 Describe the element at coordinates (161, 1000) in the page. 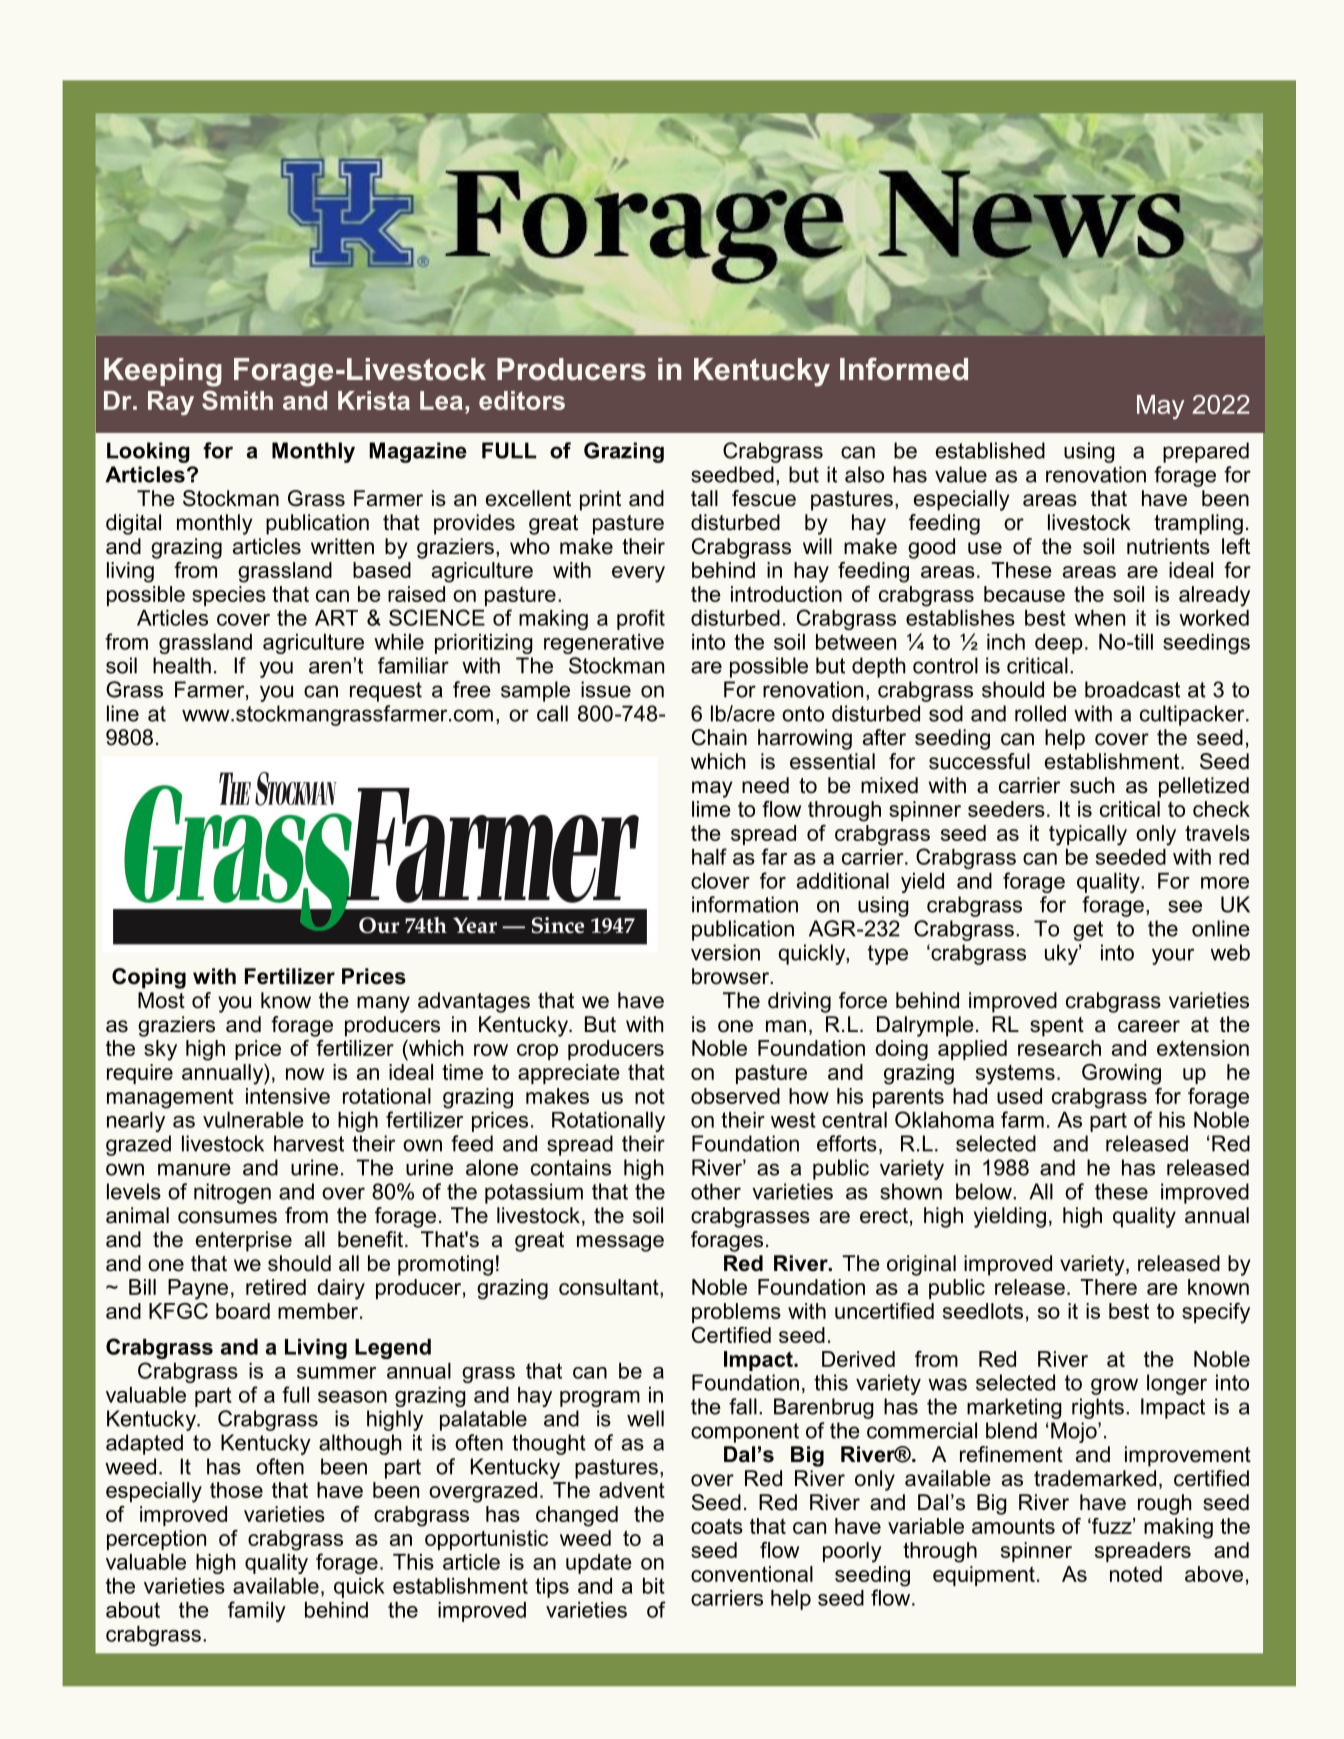

I see `Most` at that location.
